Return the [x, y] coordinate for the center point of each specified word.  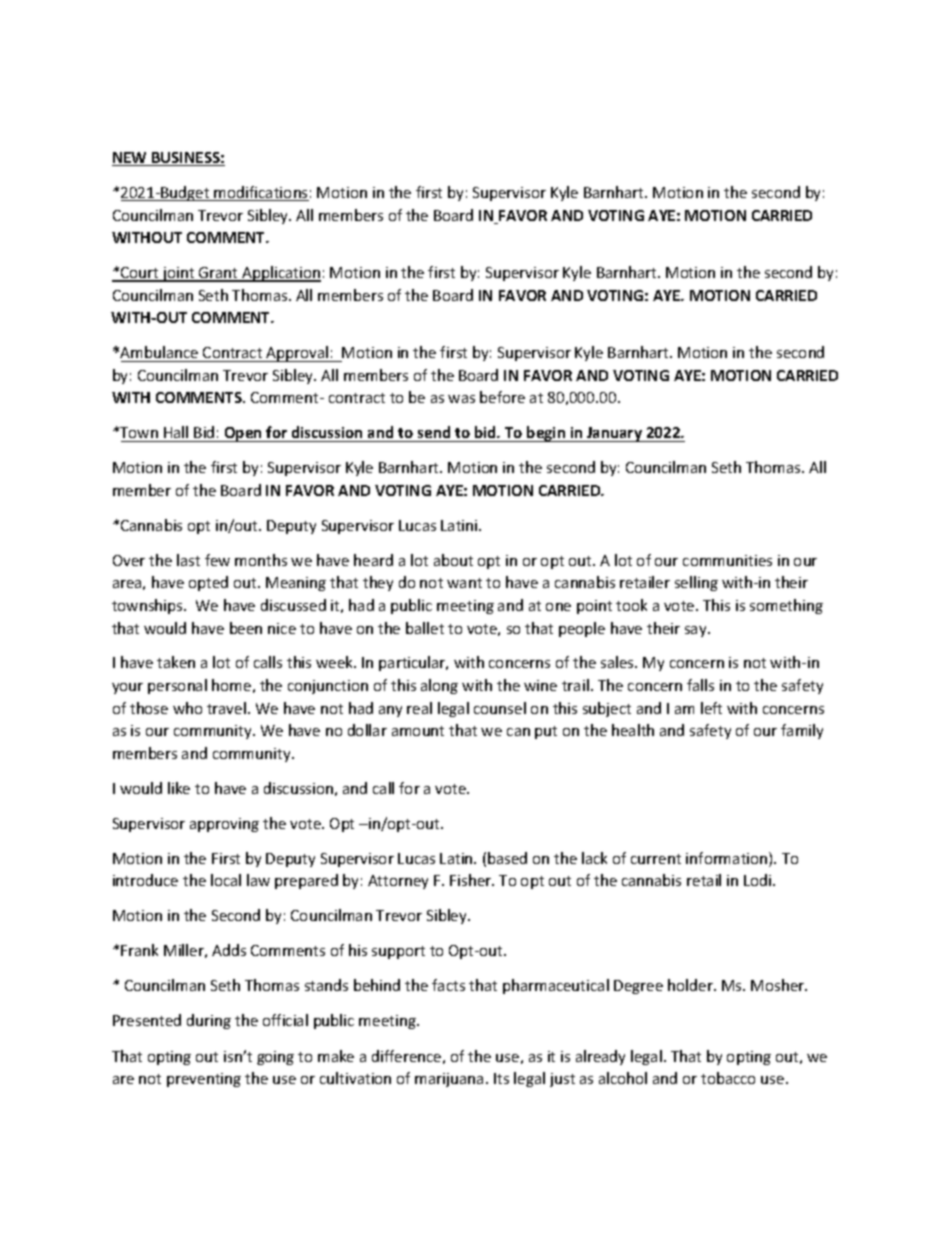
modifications [261, 193]
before [502, 397]
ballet [425, 628]
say [697, 631]
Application [280, 274]
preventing [204, 1080]
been [246, 628]
